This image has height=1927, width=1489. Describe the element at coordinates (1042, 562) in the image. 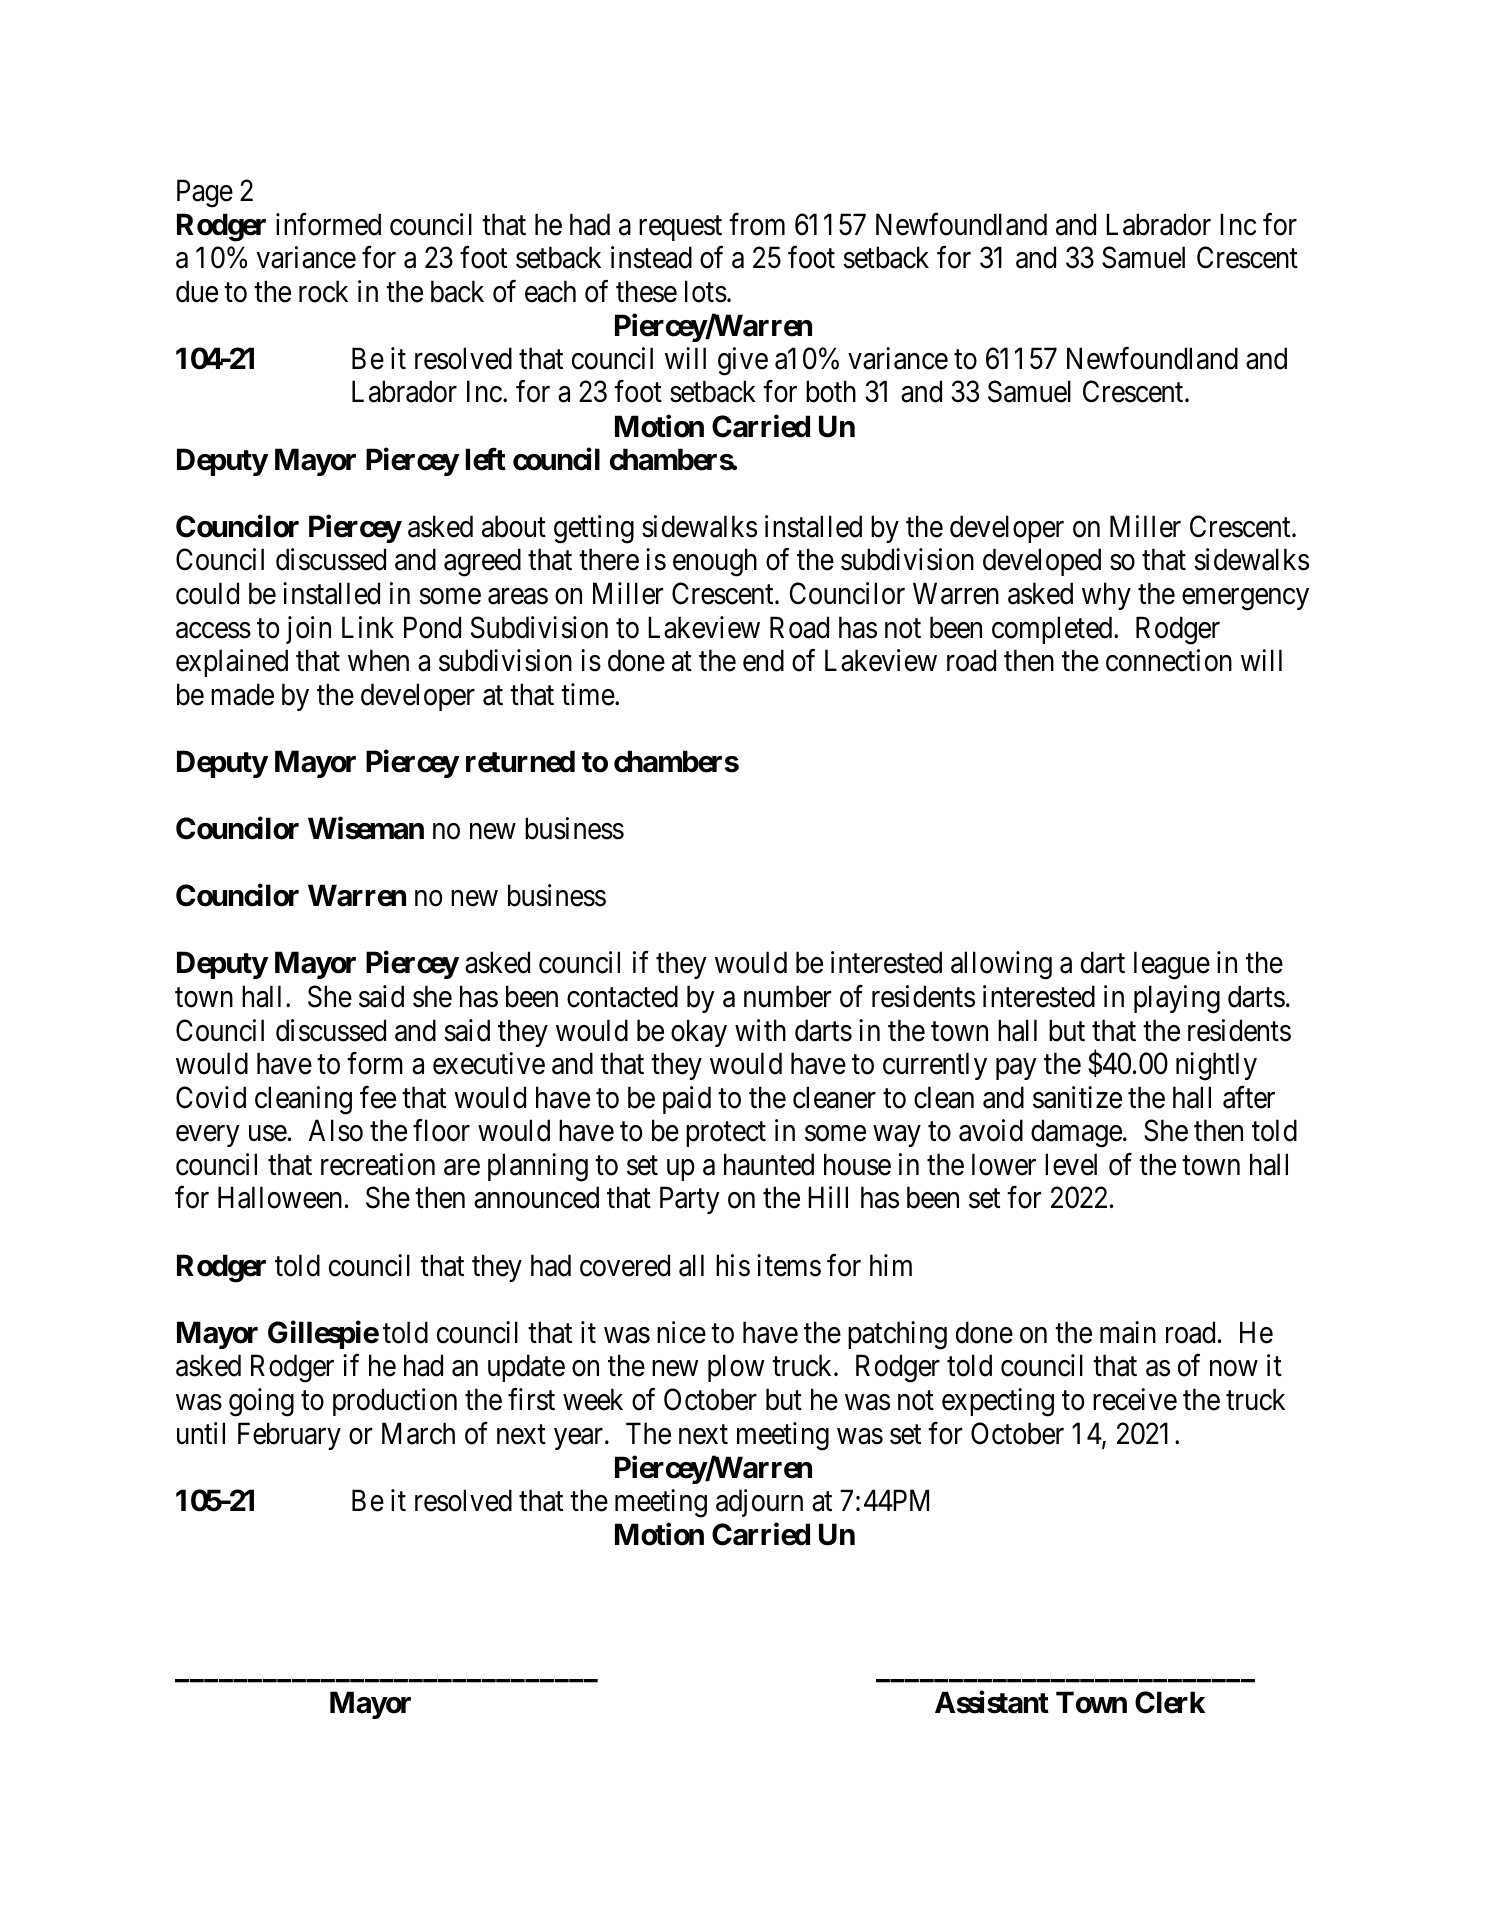

I see `developed` at that location.
